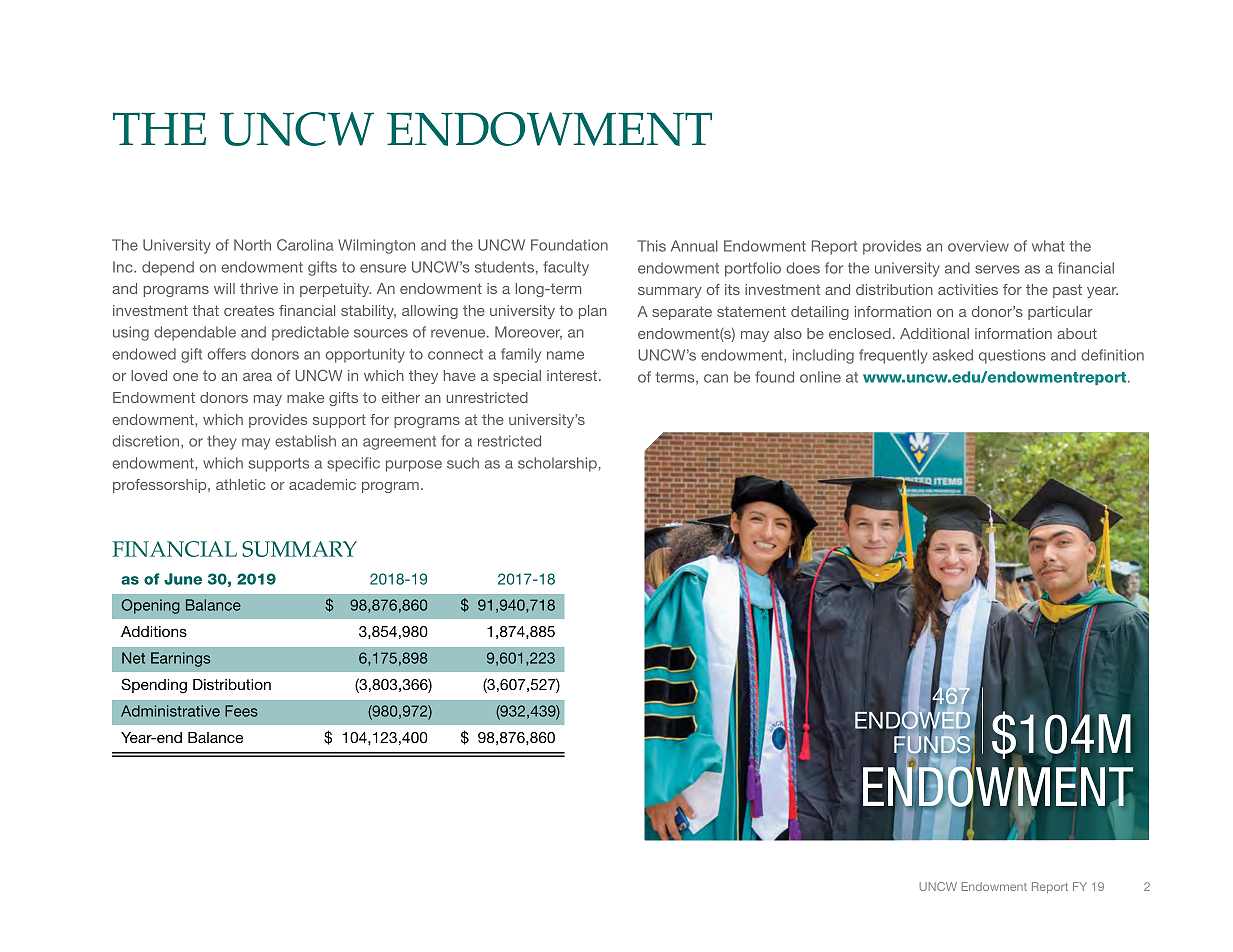  Describe the element at coordinates (305, 397) in the image. I see `make` at that location.
